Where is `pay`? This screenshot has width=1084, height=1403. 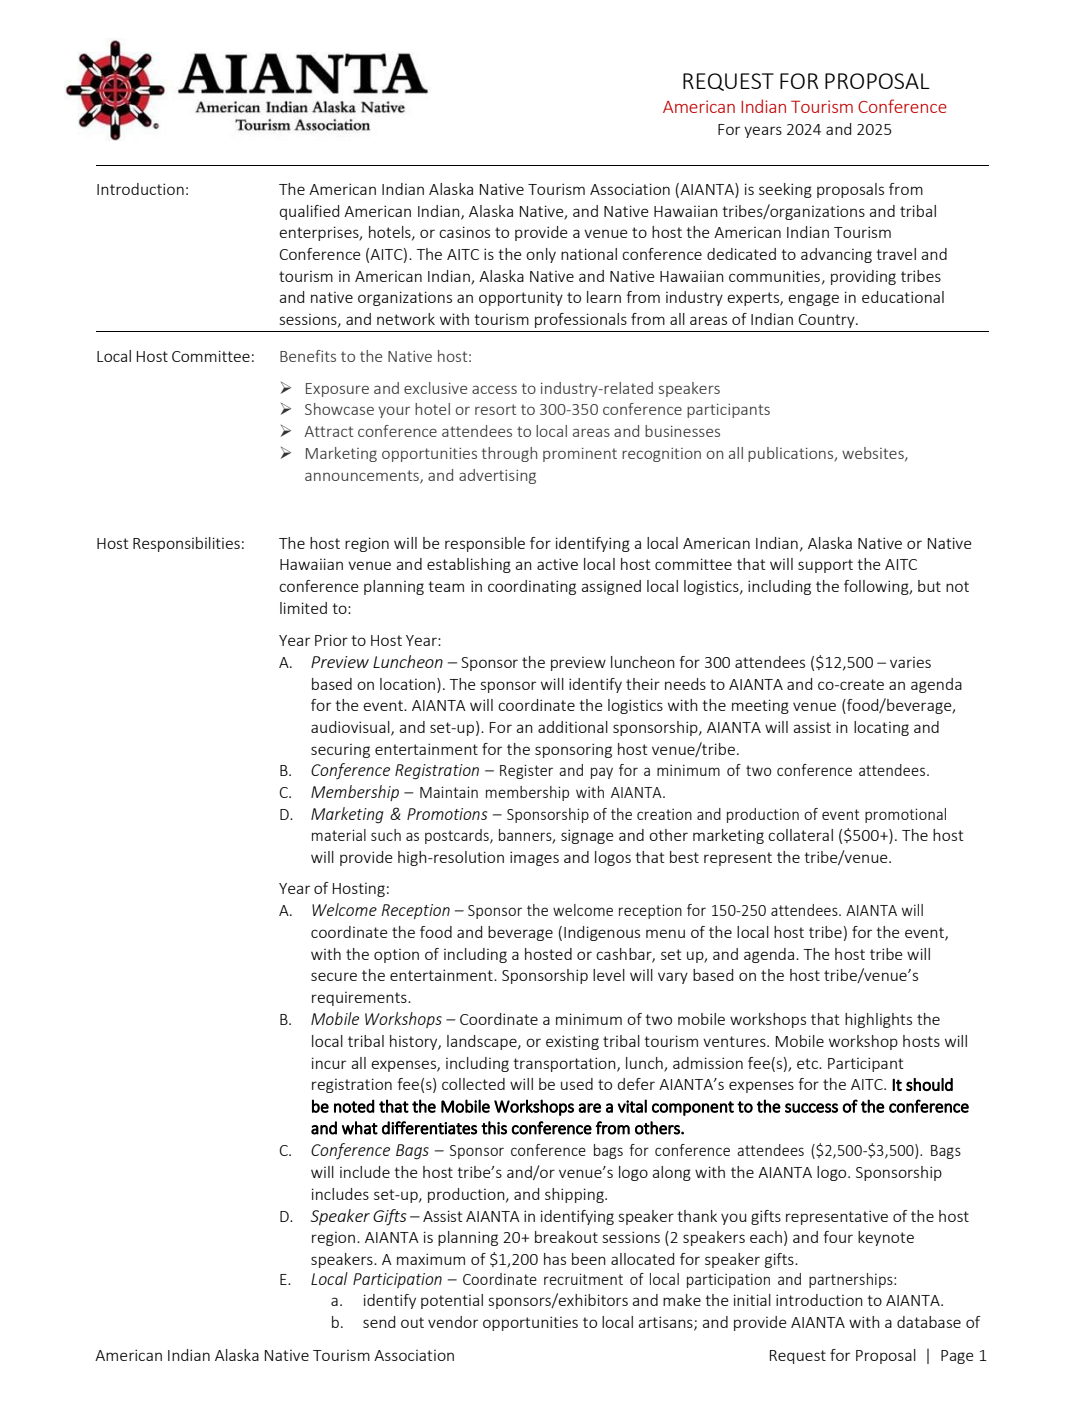
pay is located at coordinates (602, 773).
